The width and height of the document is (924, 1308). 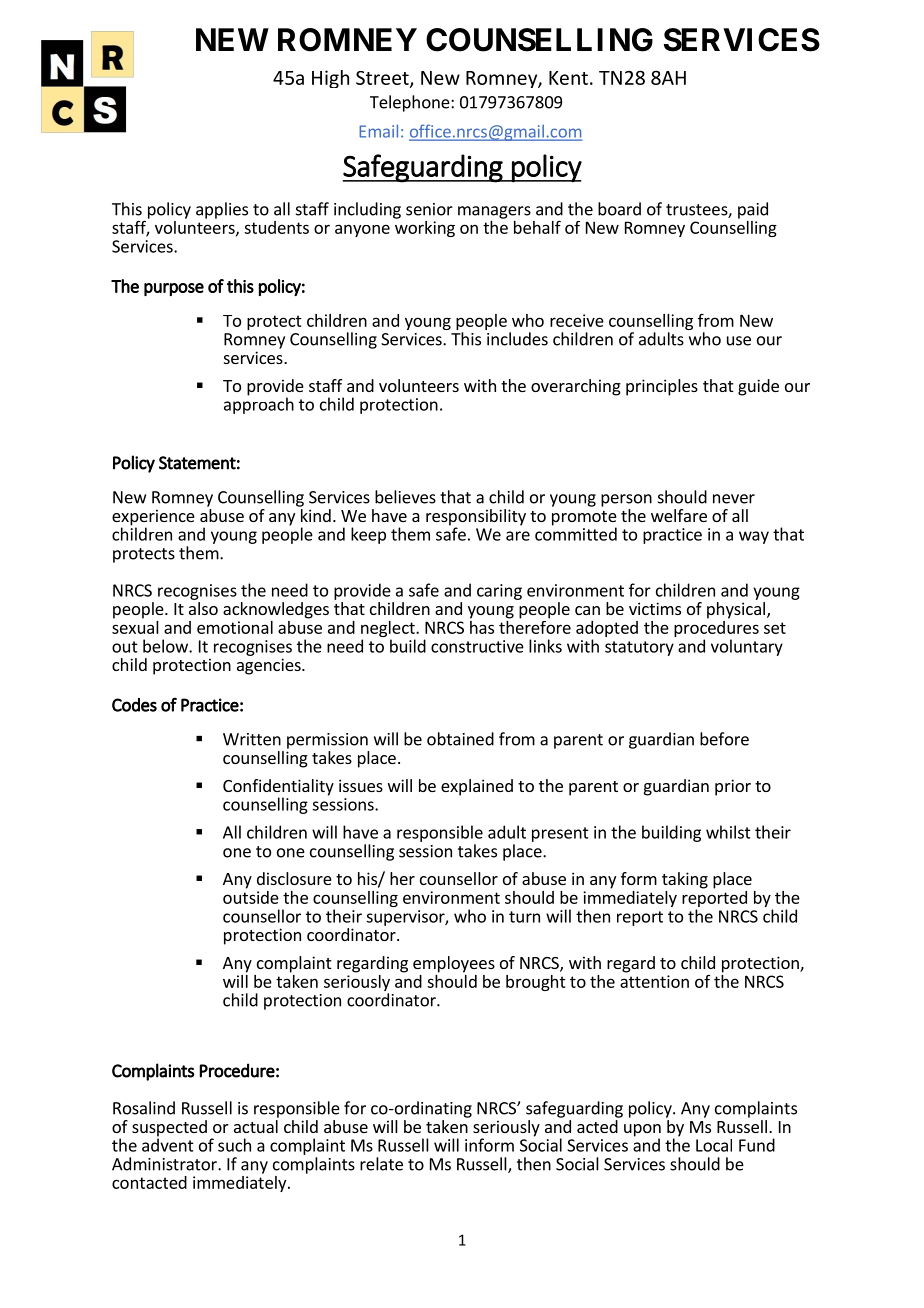 What do you see at coordinates (234, 1145) in the document?
I see `such` at bounding box center [234, 1145].
